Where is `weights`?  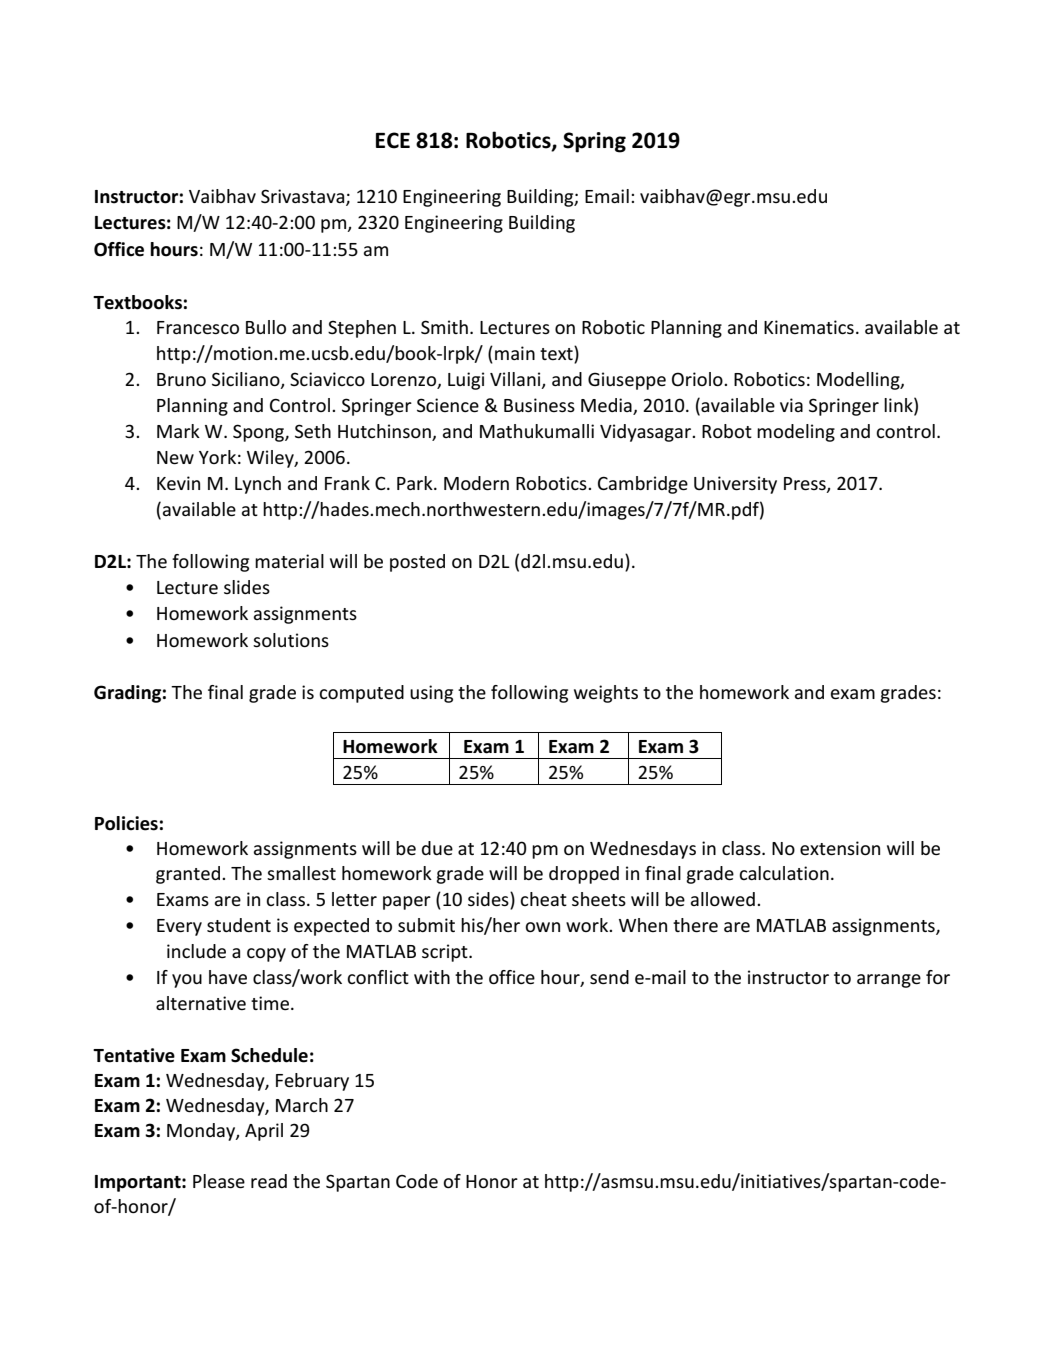
weights is located at coordinates (606, 694).
